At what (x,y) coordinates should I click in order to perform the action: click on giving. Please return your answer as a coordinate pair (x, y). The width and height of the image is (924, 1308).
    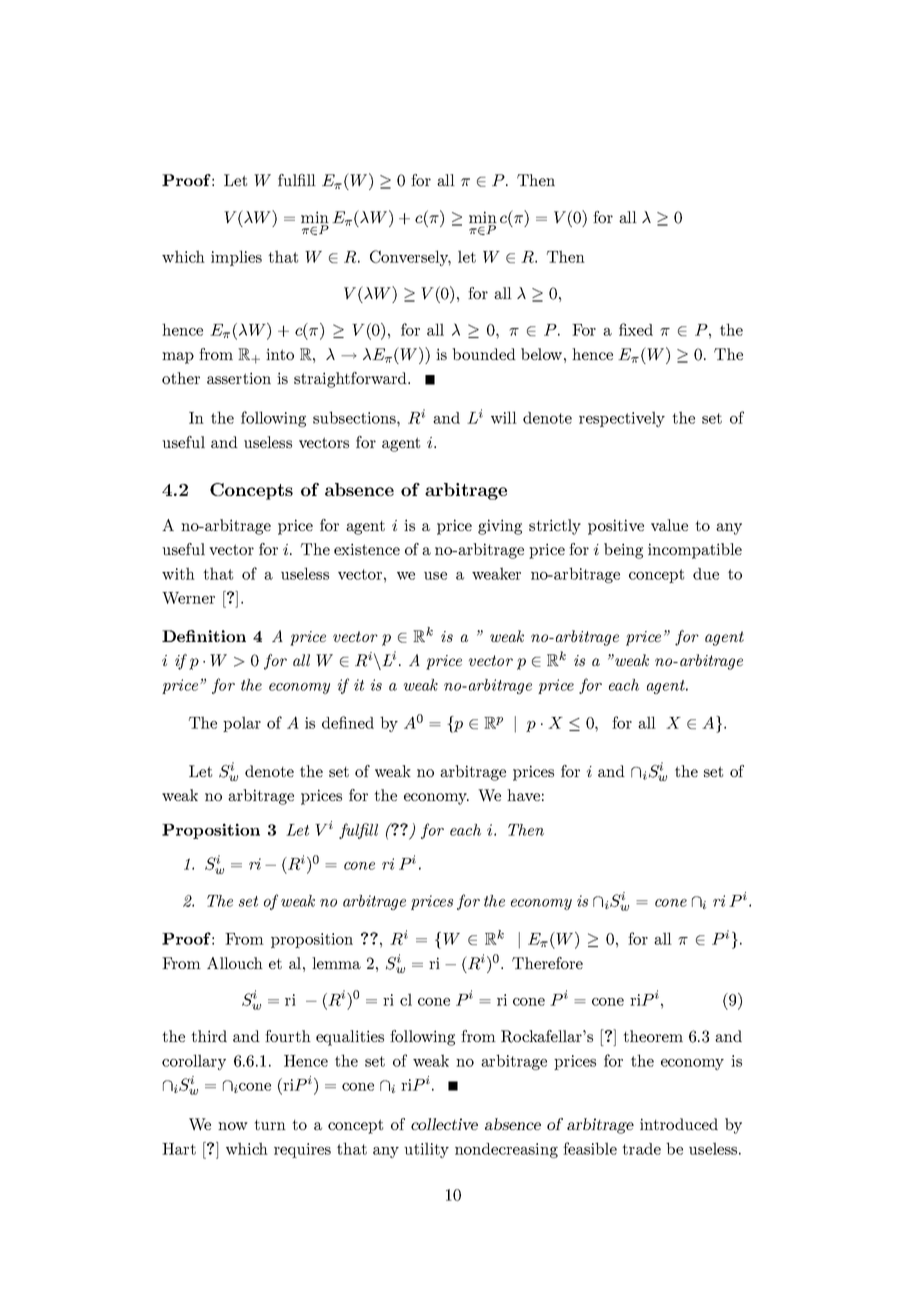
    Looking at the image, I should click on (500, 527).
